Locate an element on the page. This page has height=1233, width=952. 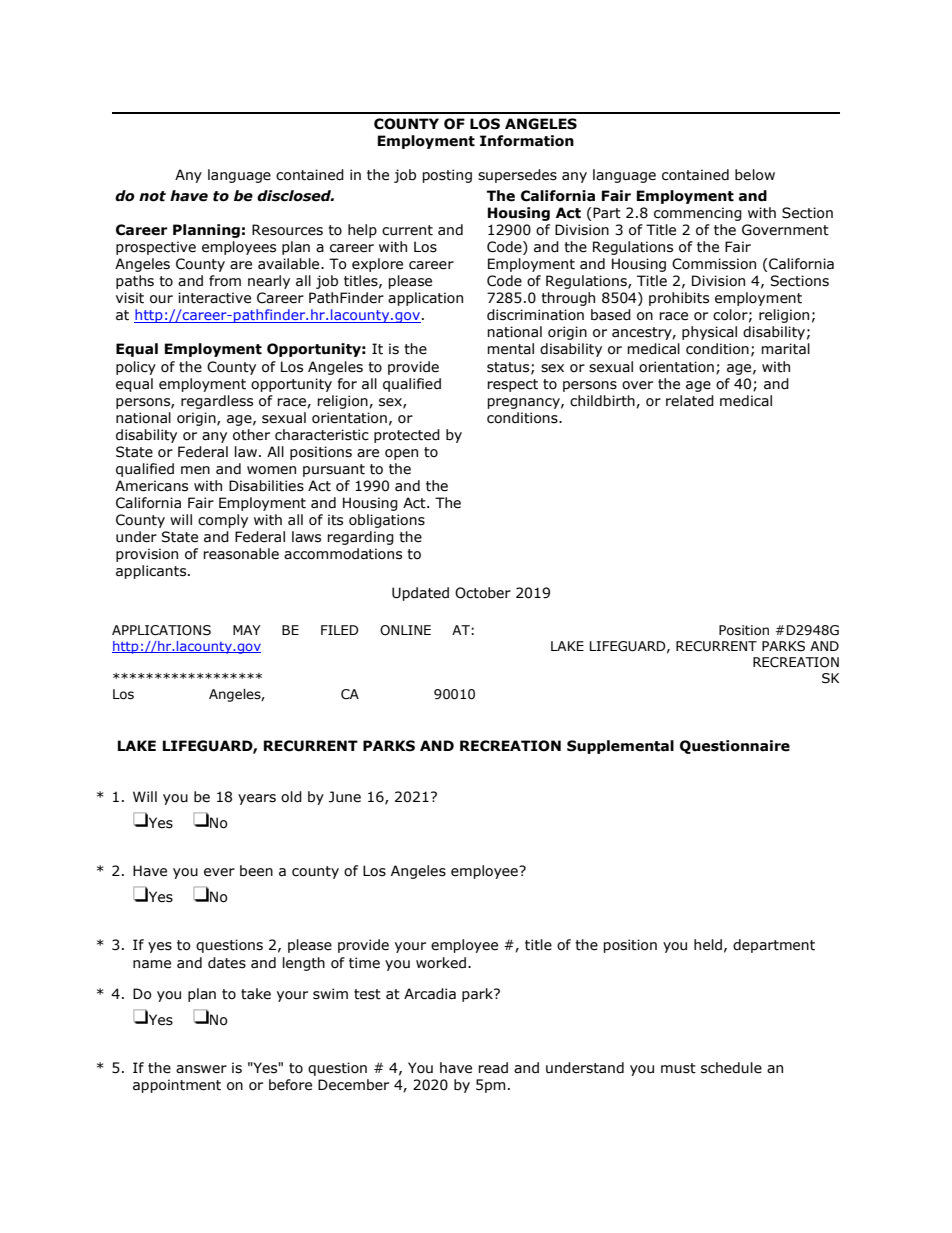
related is located at coordinates (690, 401).
